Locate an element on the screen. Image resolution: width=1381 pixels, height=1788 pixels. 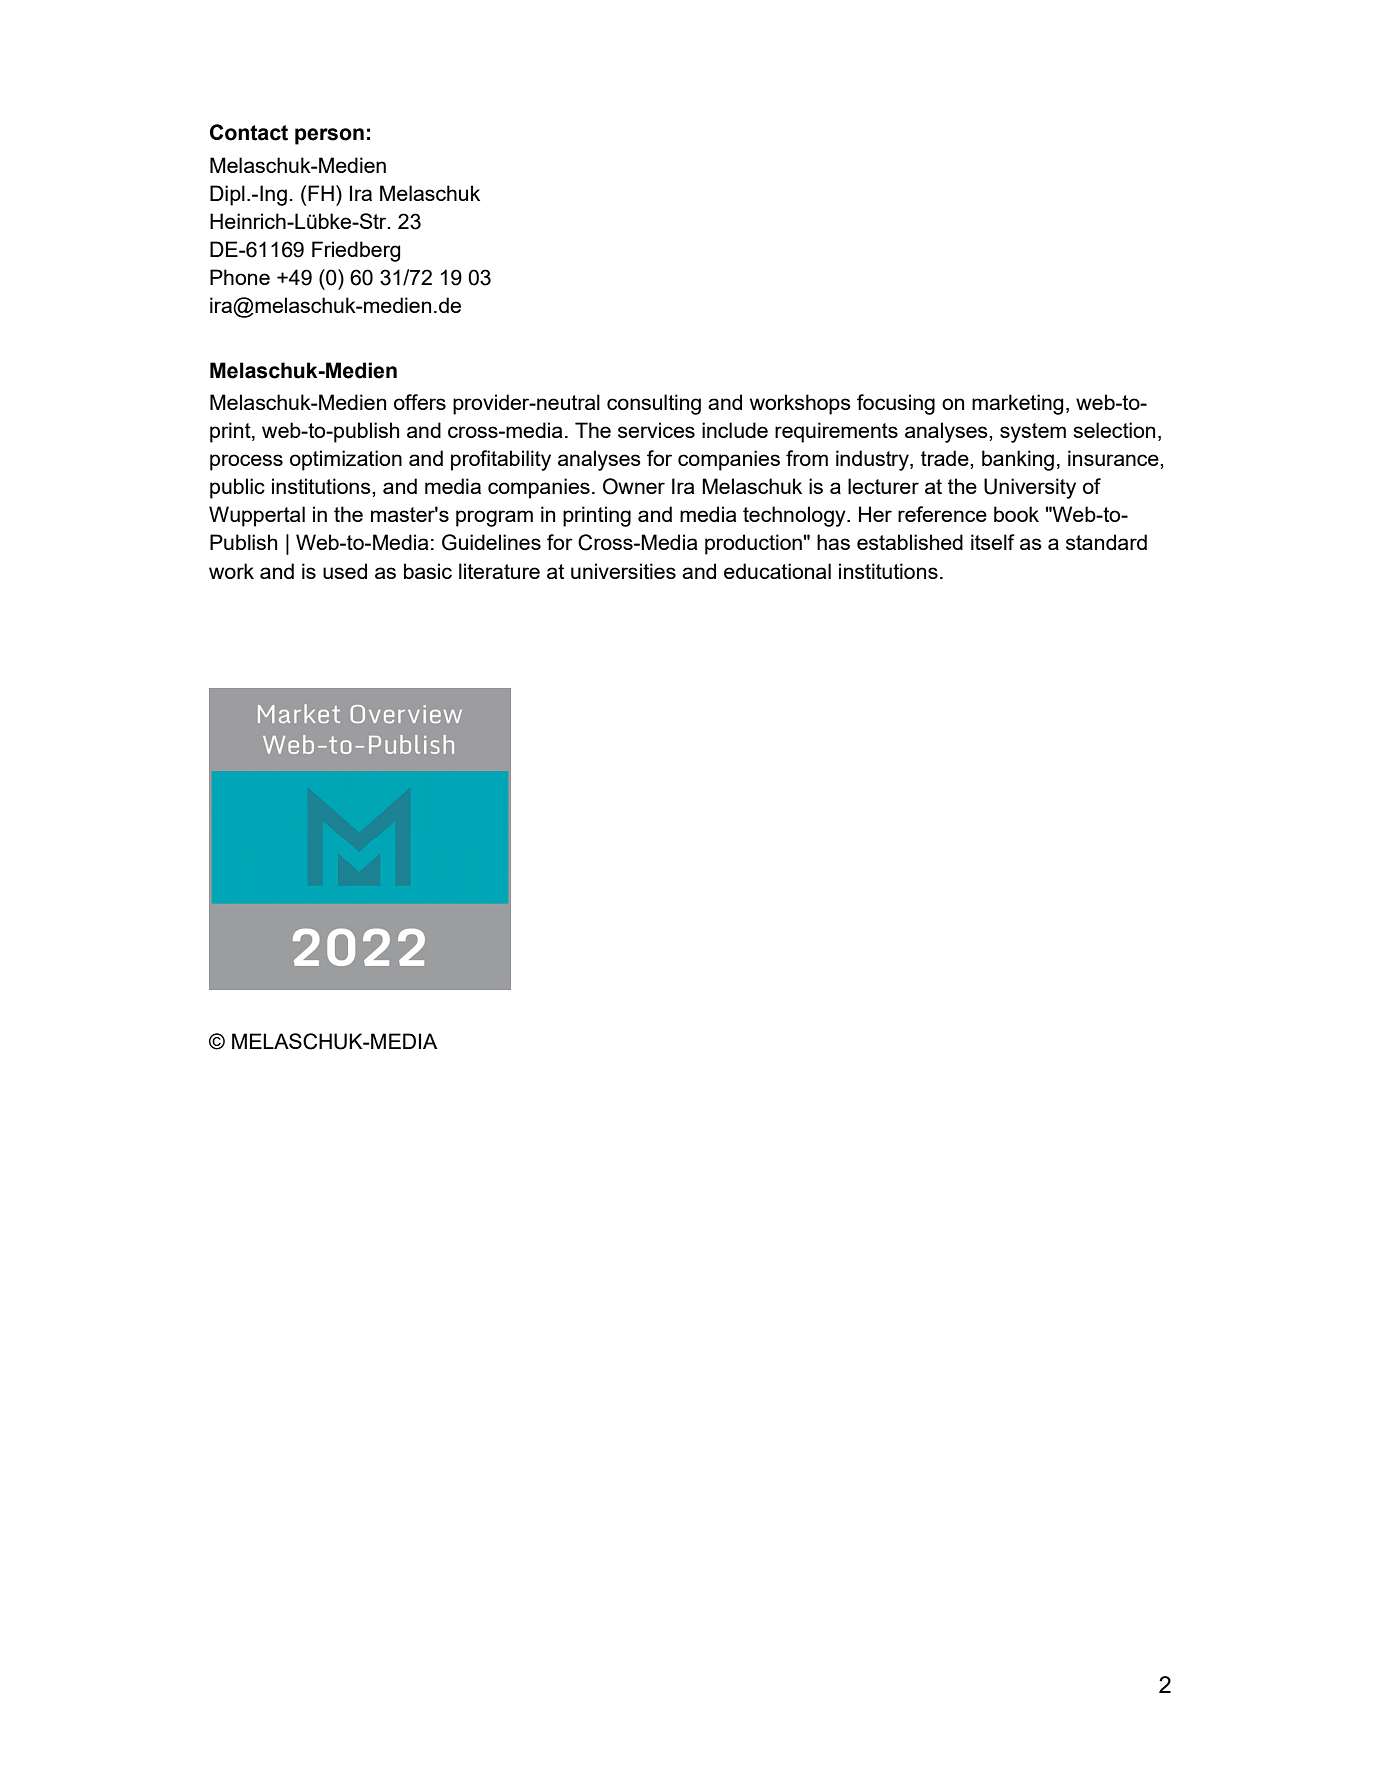
services is located at coordinates (656, 430).
